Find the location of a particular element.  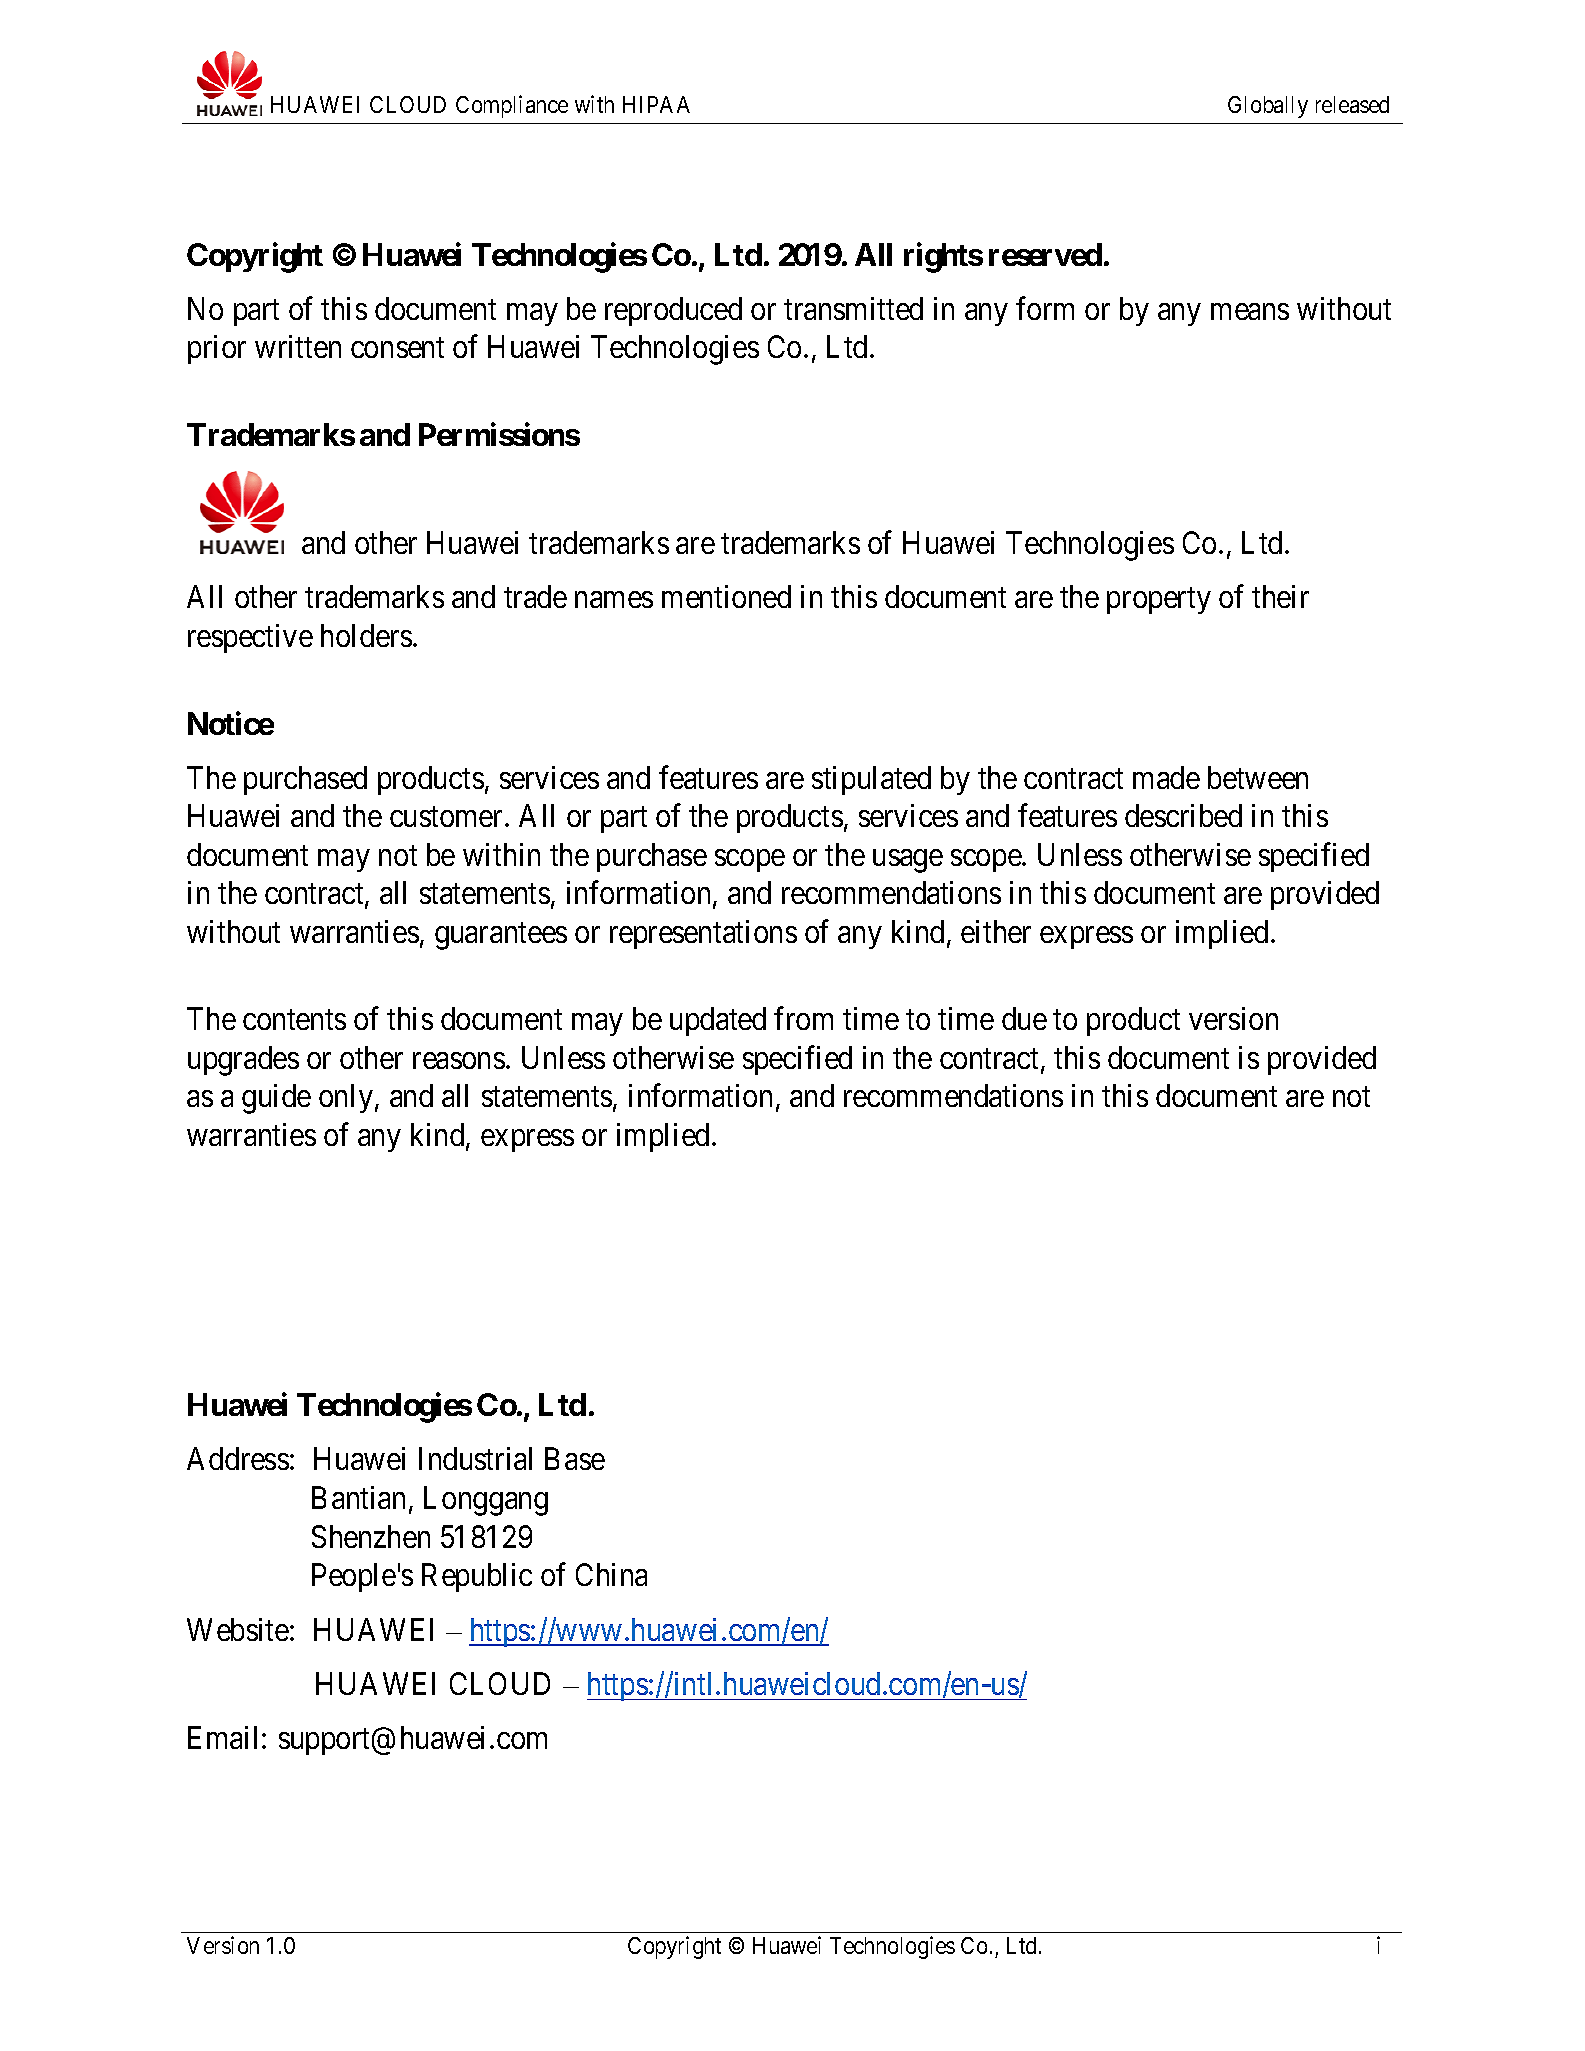

holders is located at coordinates (366, 635).
